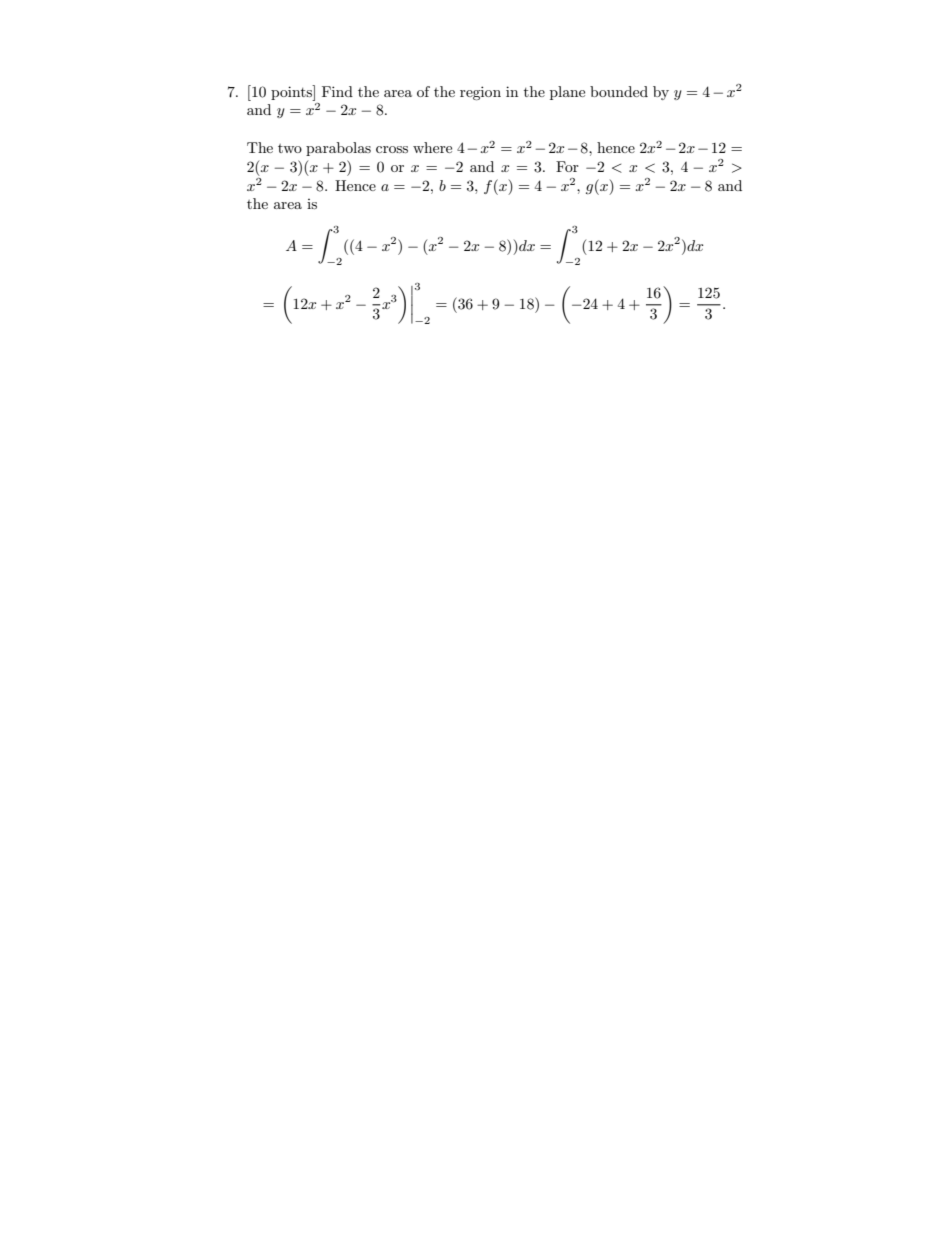  What do you see at coordinates (432, 147) in the document?
I see `where` at bounding box center [432, 147].
